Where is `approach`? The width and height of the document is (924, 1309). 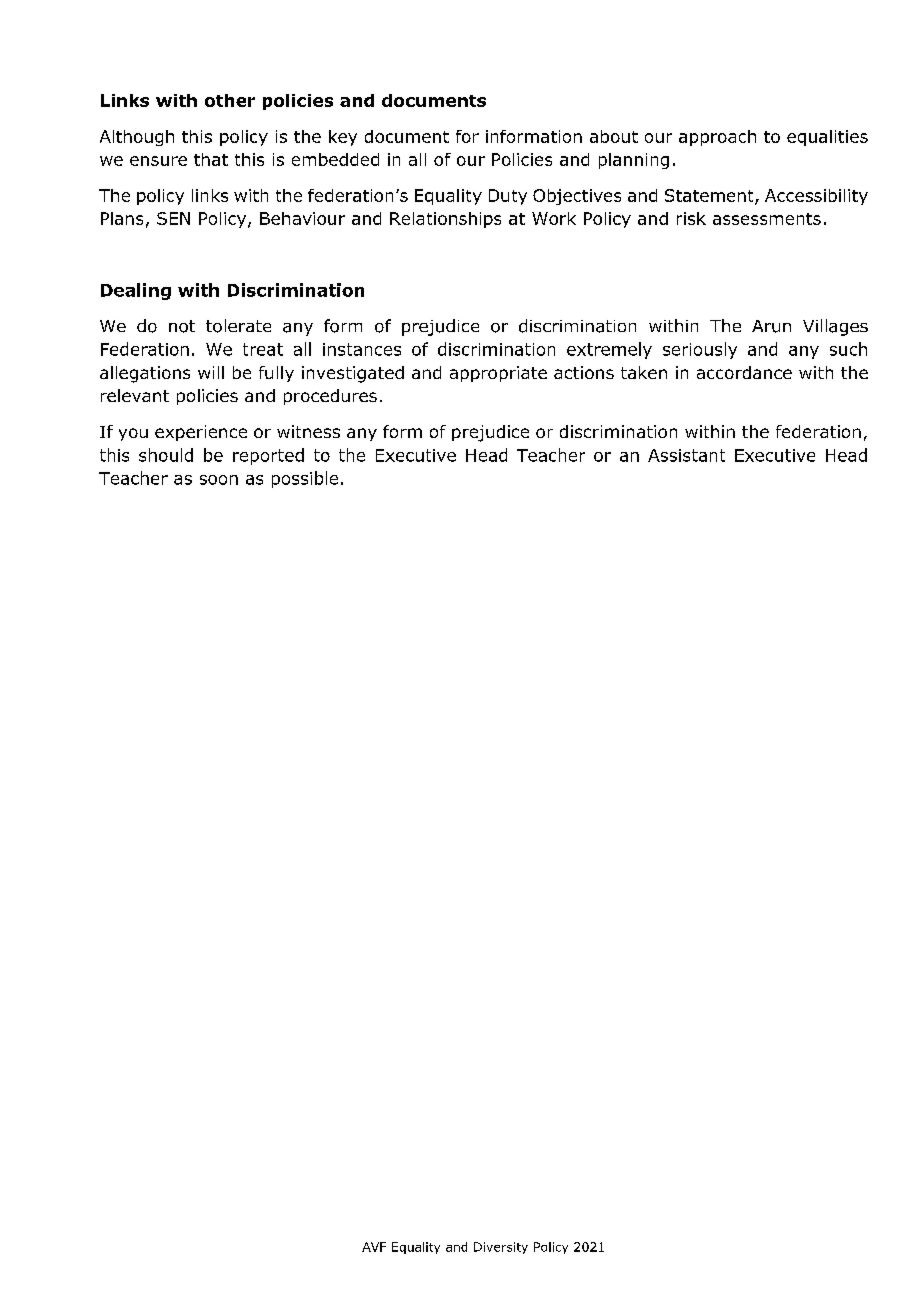 approach is located at coordinates (717, 138).
